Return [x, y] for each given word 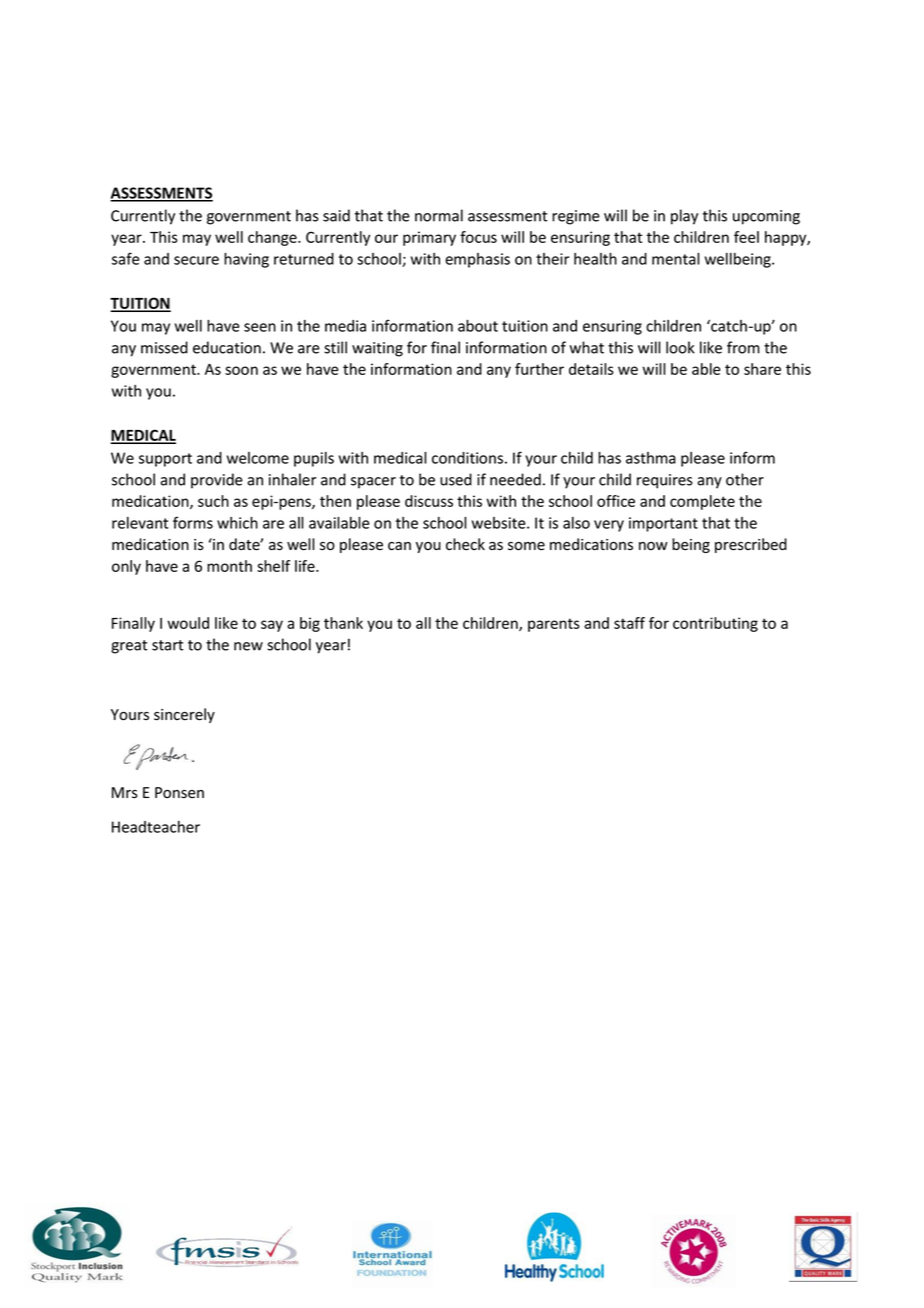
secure [196, 260]
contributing [715, 624]
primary [429, 238]
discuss [429, 501]
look [680, 347]
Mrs [125, 793]
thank [343, 623]
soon [241, 370]
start [167, 645]
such [213, 501]
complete [702, 502]
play [684, 217]
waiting [377, 349]
